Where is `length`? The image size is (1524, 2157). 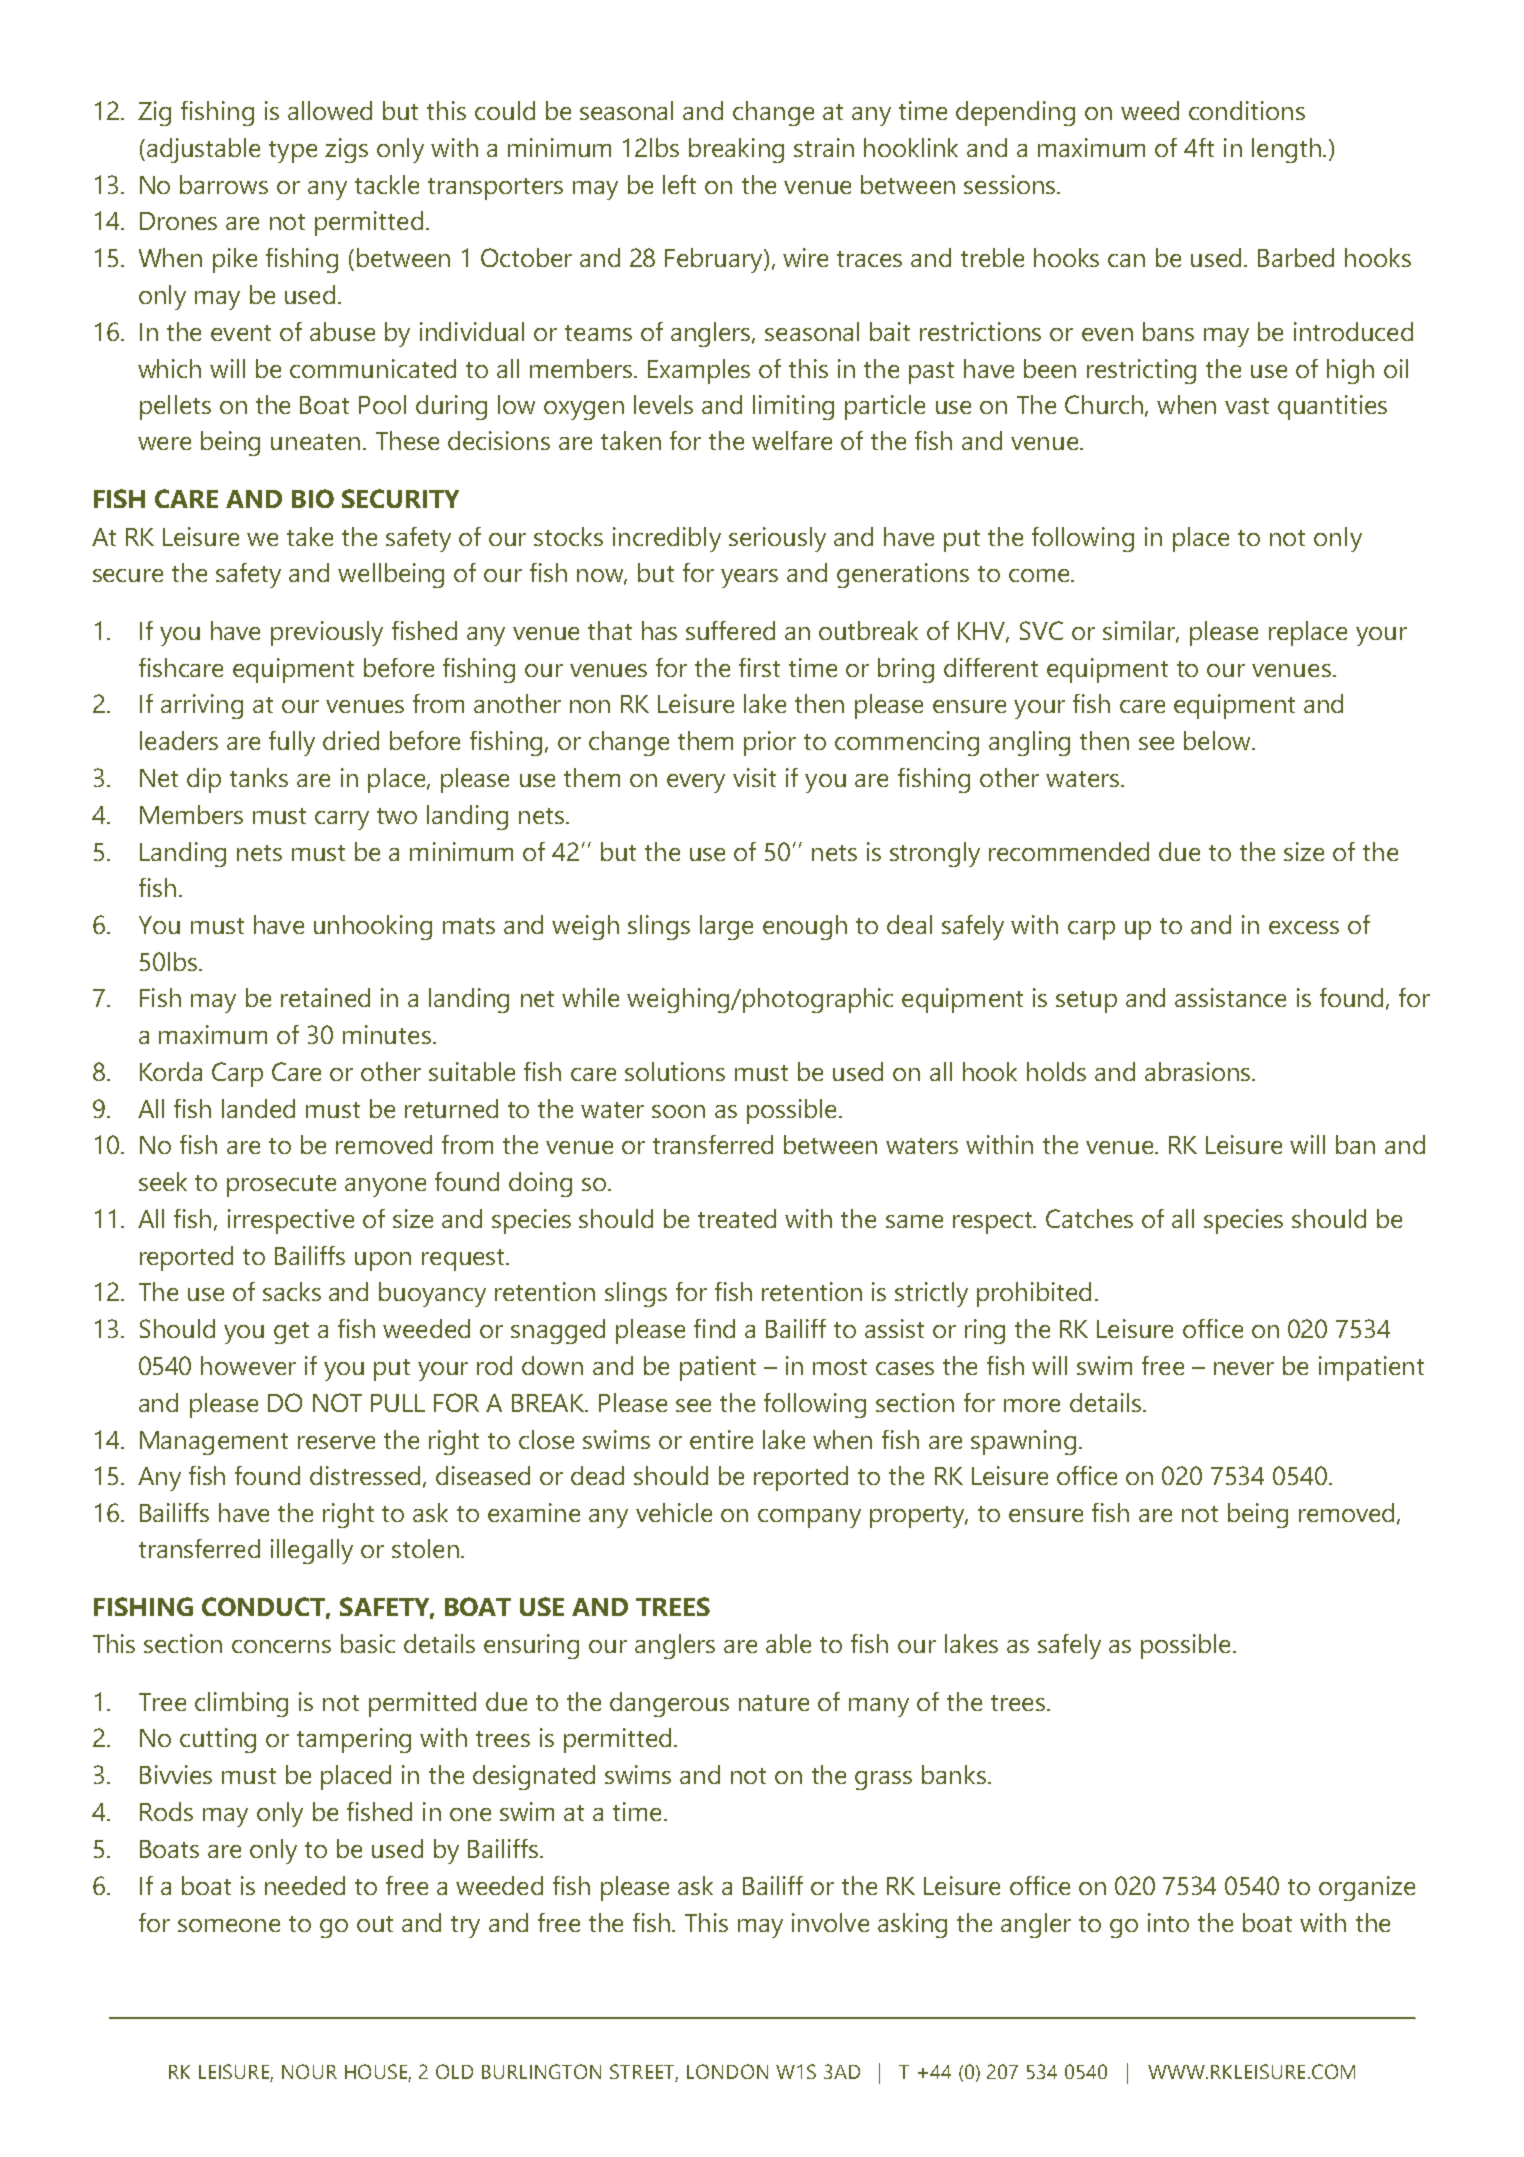
length is located at coordinates (1286, 150).
